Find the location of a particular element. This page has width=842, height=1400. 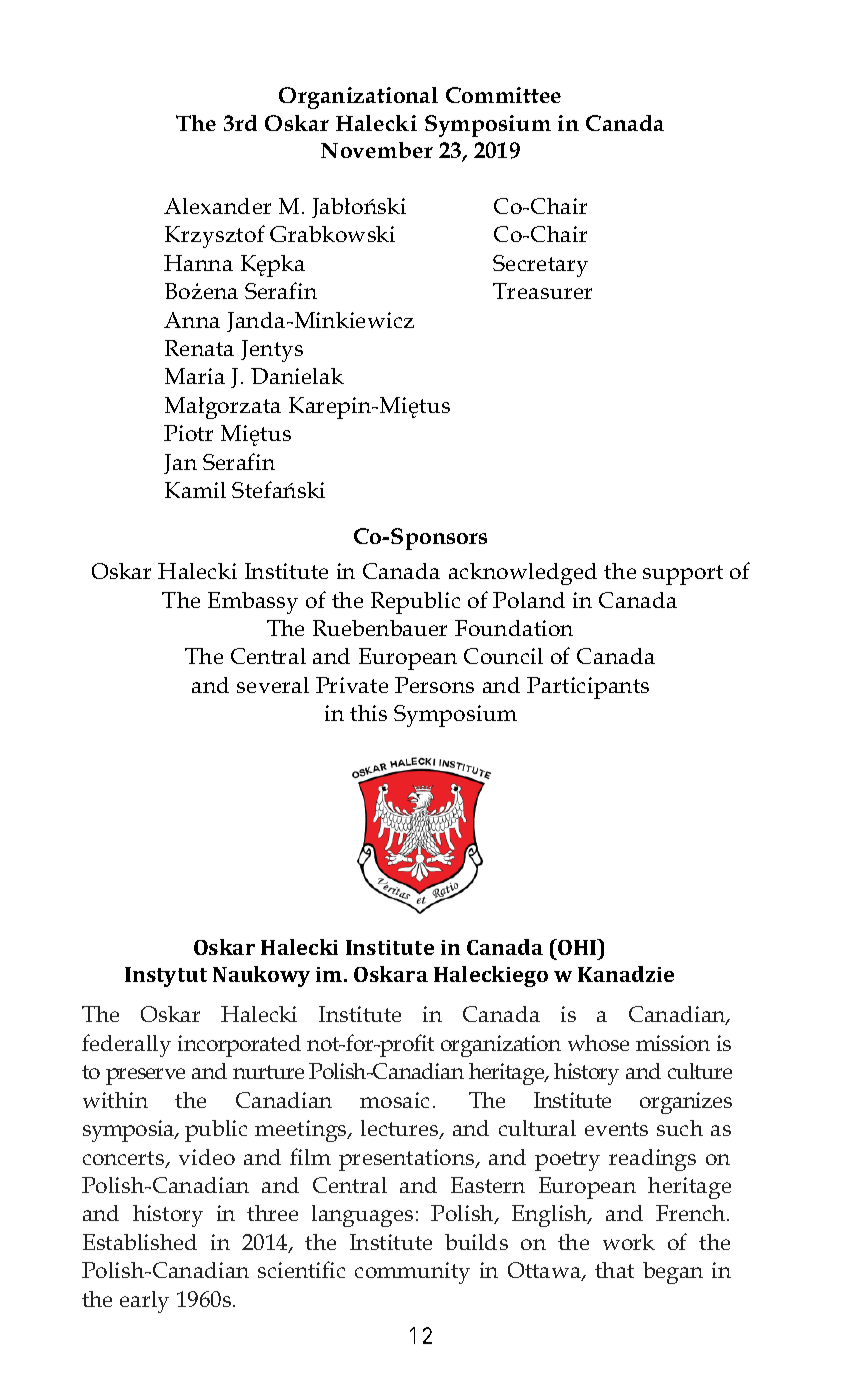

November is located at coordinates (377, 150).
